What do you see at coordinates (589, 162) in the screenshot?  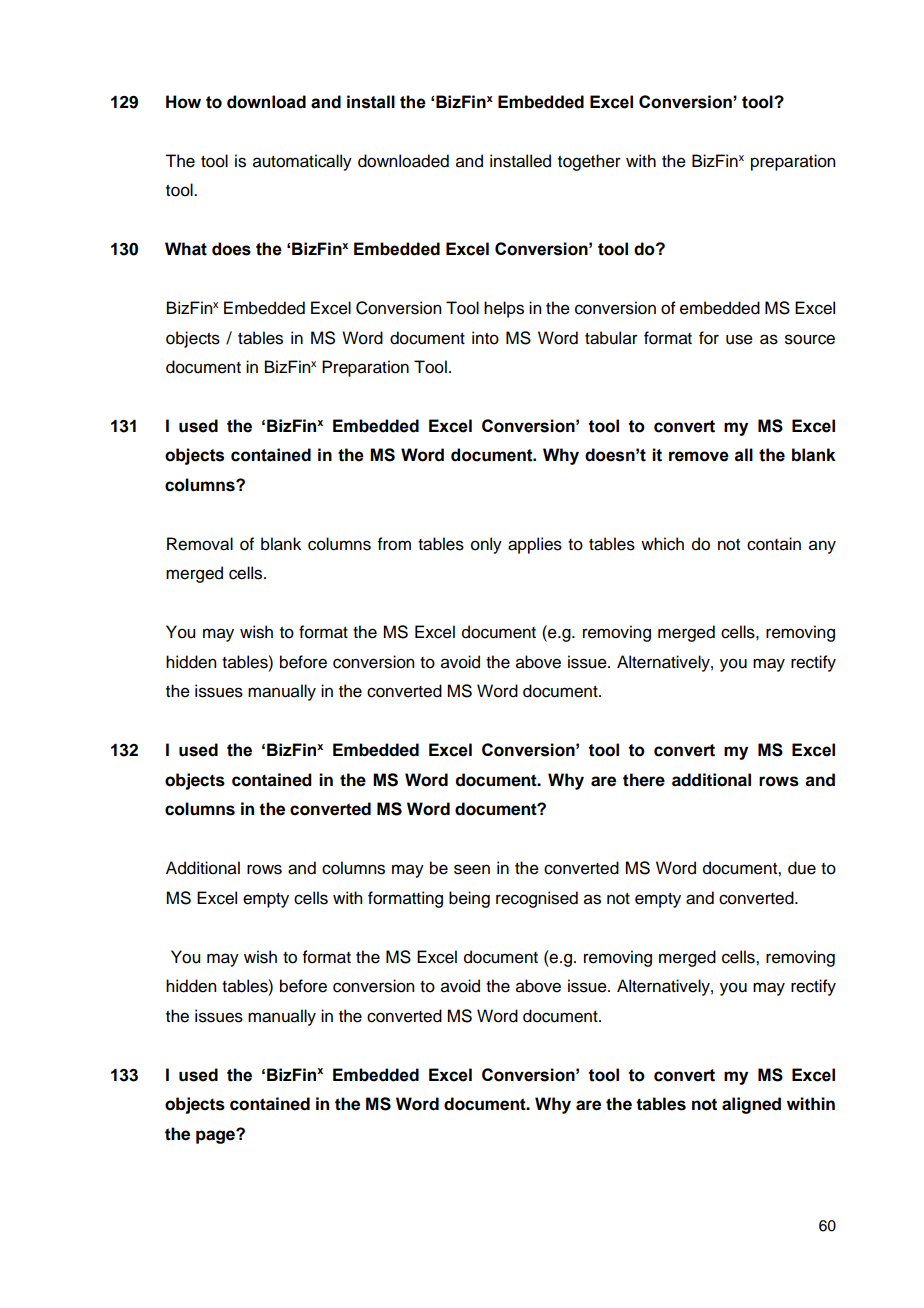 I see `together` at bounding box center [589, 162].
